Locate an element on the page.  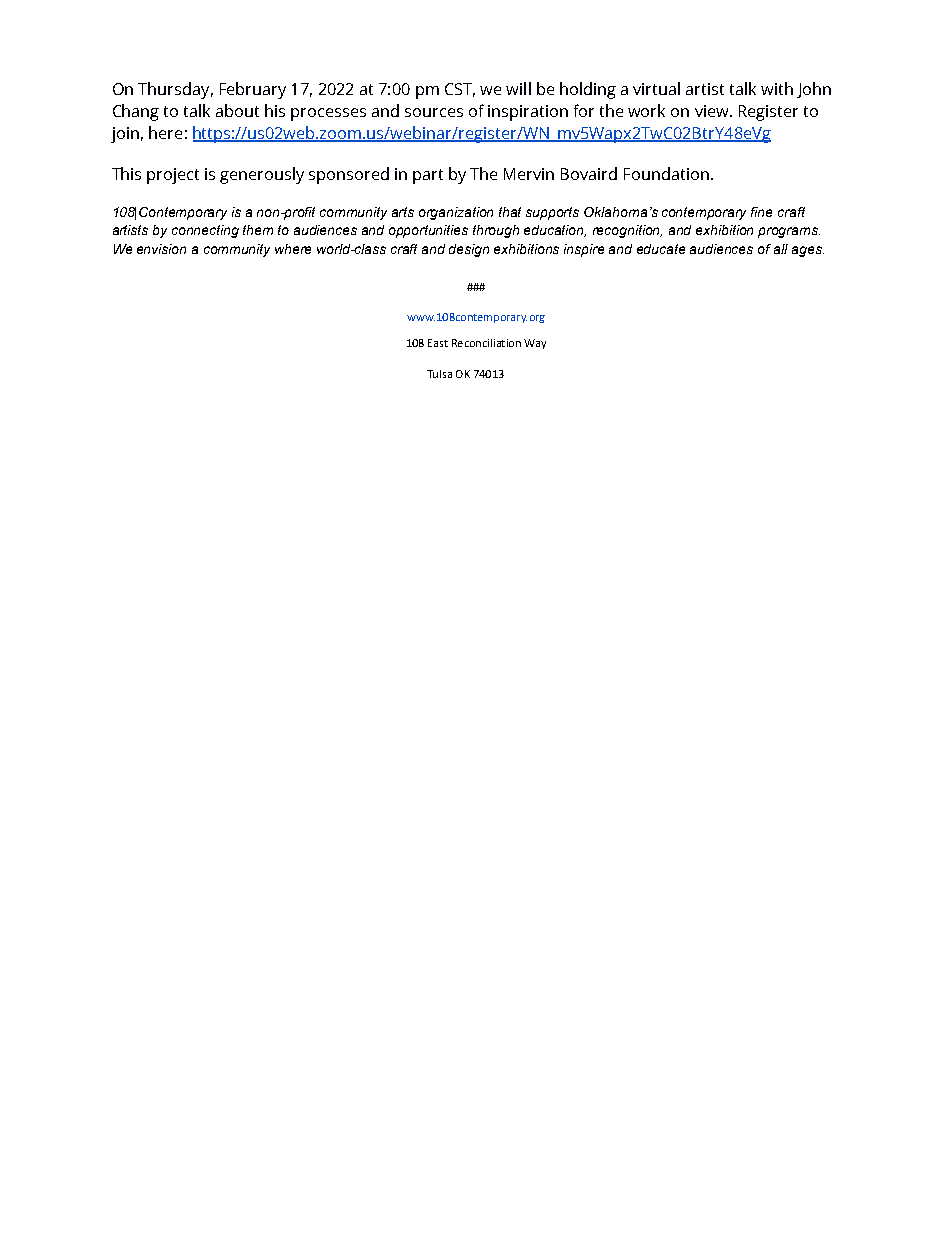
with is located at coordinates (777, 88).
